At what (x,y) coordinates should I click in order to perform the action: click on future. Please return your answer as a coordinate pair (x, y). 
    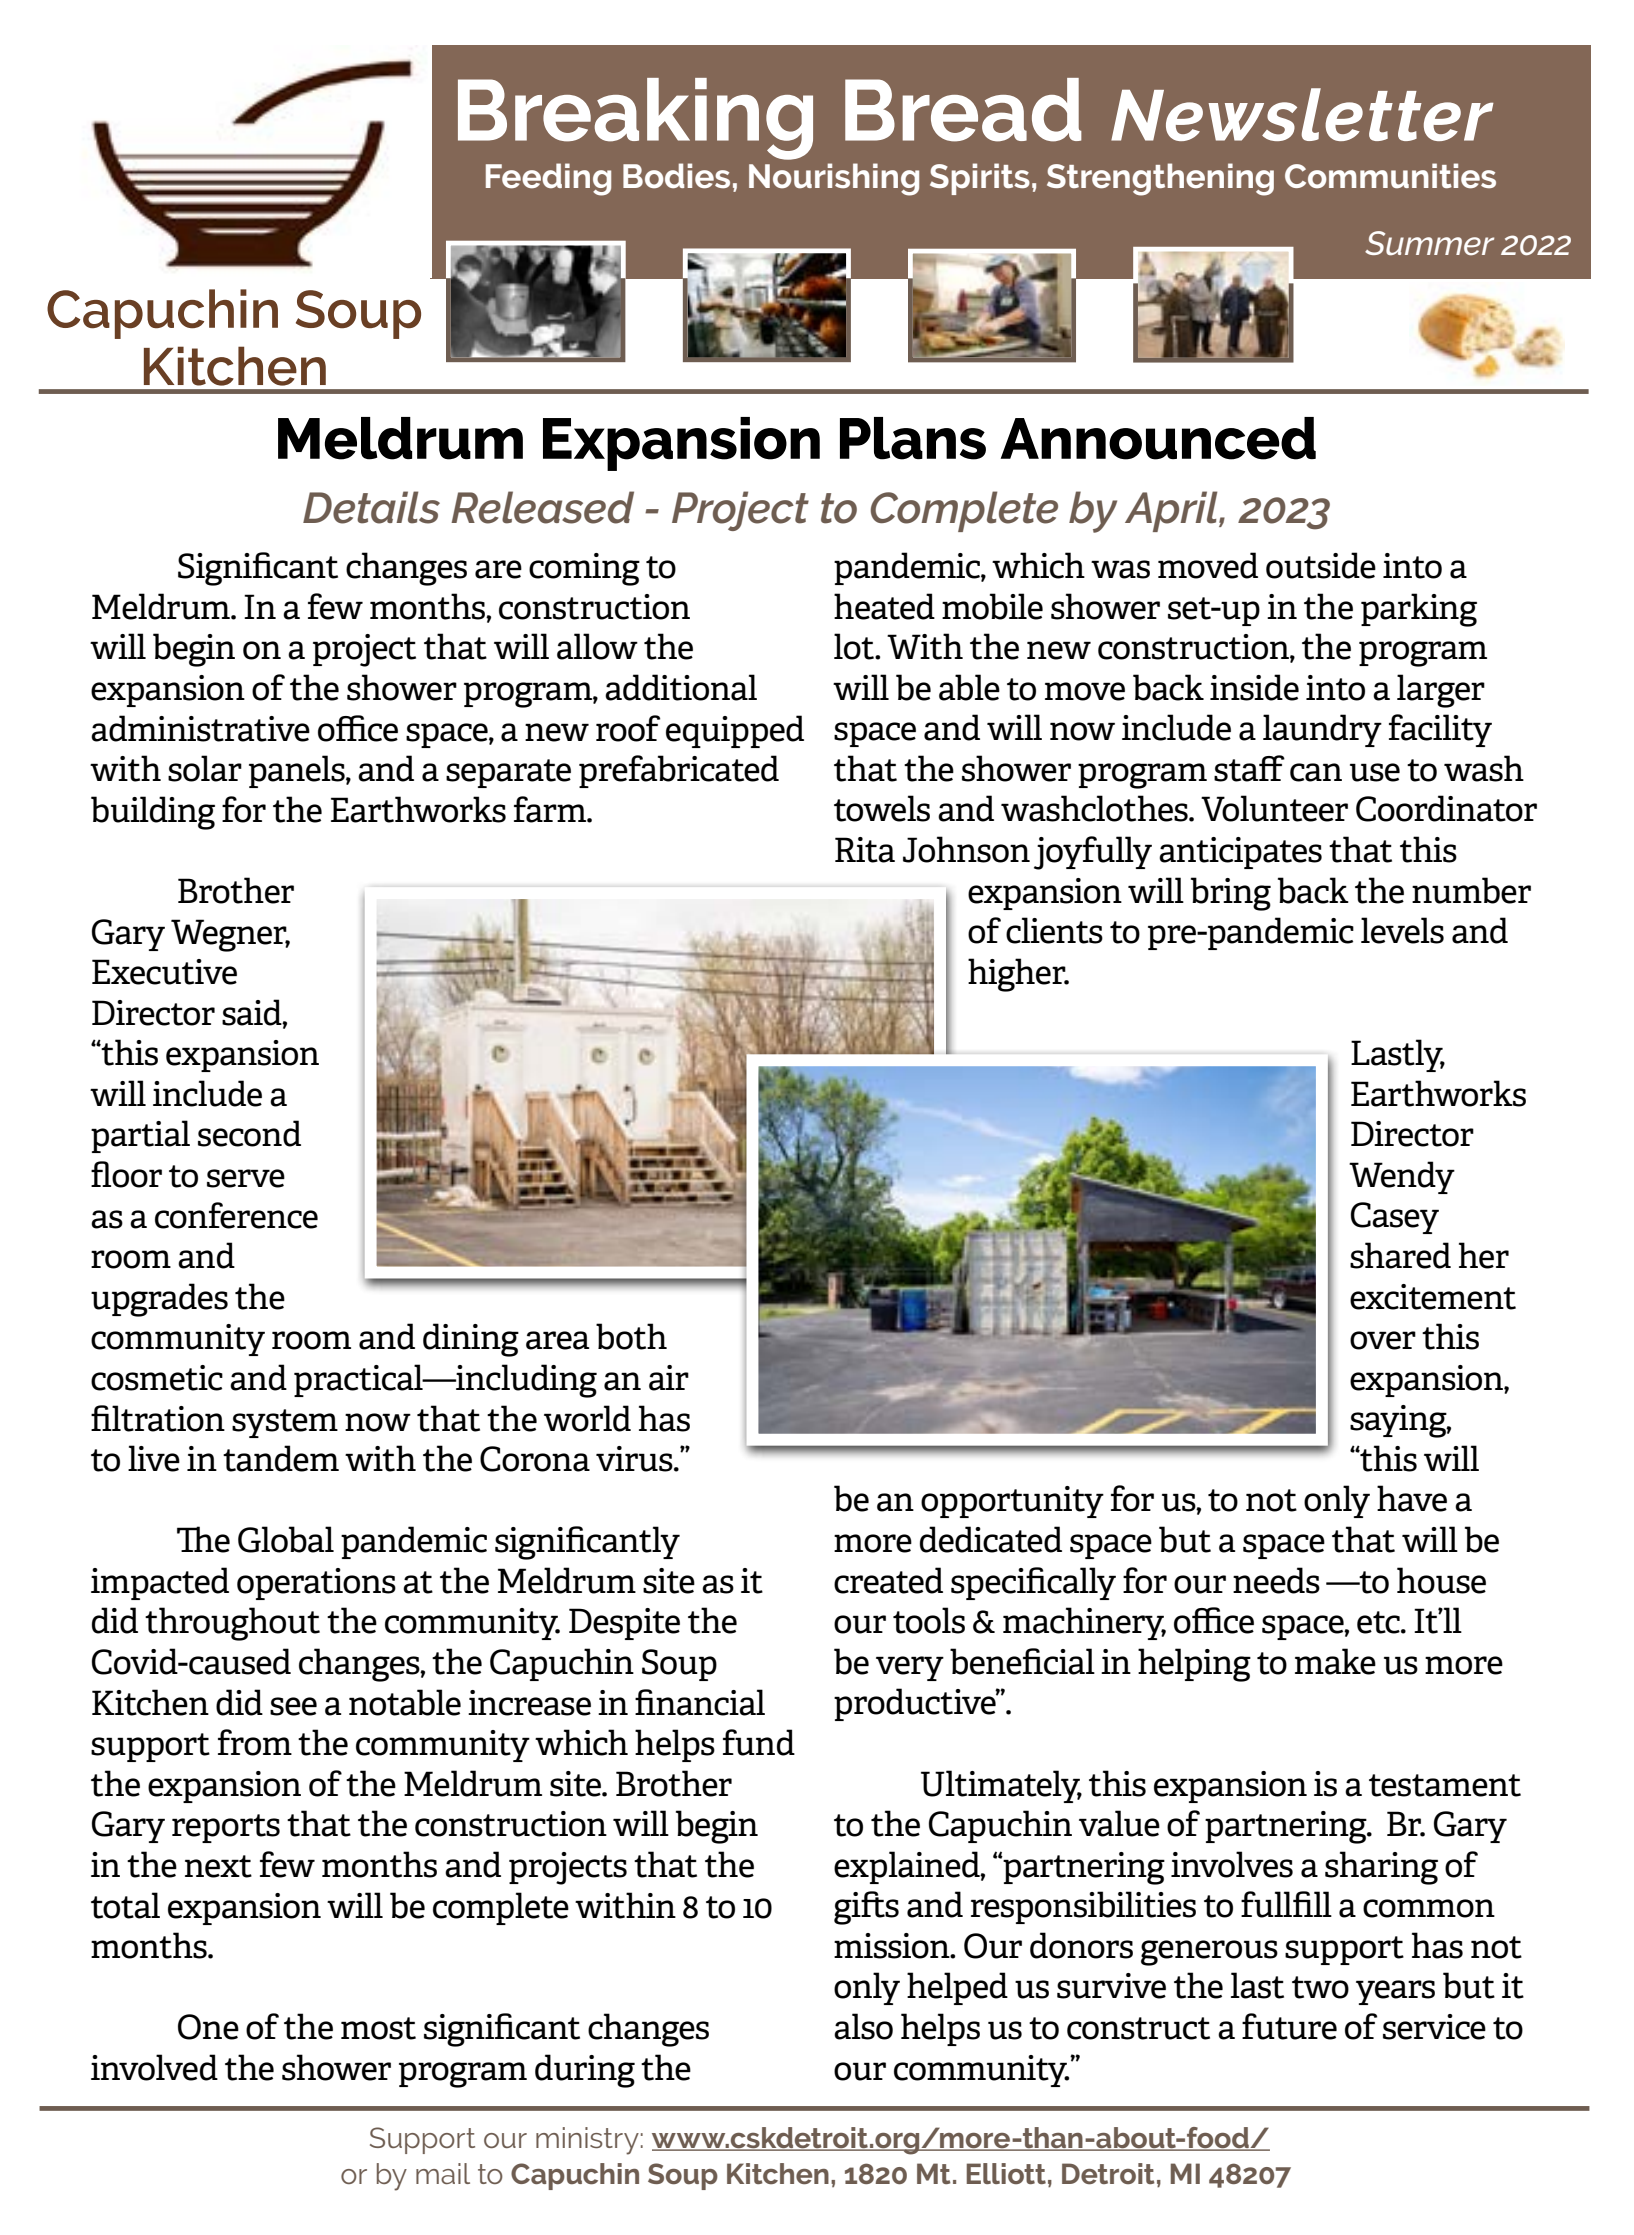
    Looking at the image, I should click on (1289, 2026).
